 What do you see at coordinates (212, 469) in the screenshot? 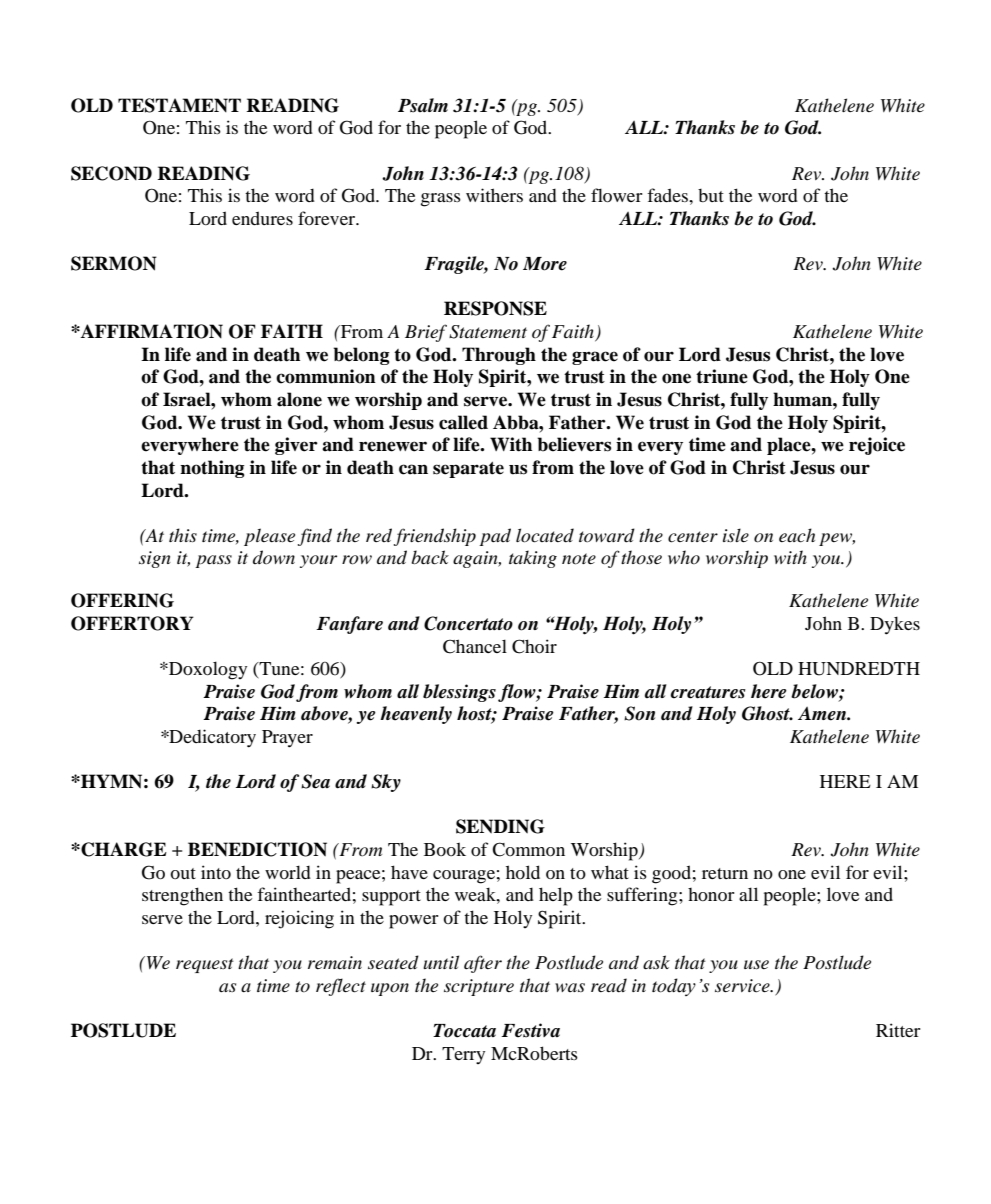
I see `nothing` at bounding box center [212, 469].
